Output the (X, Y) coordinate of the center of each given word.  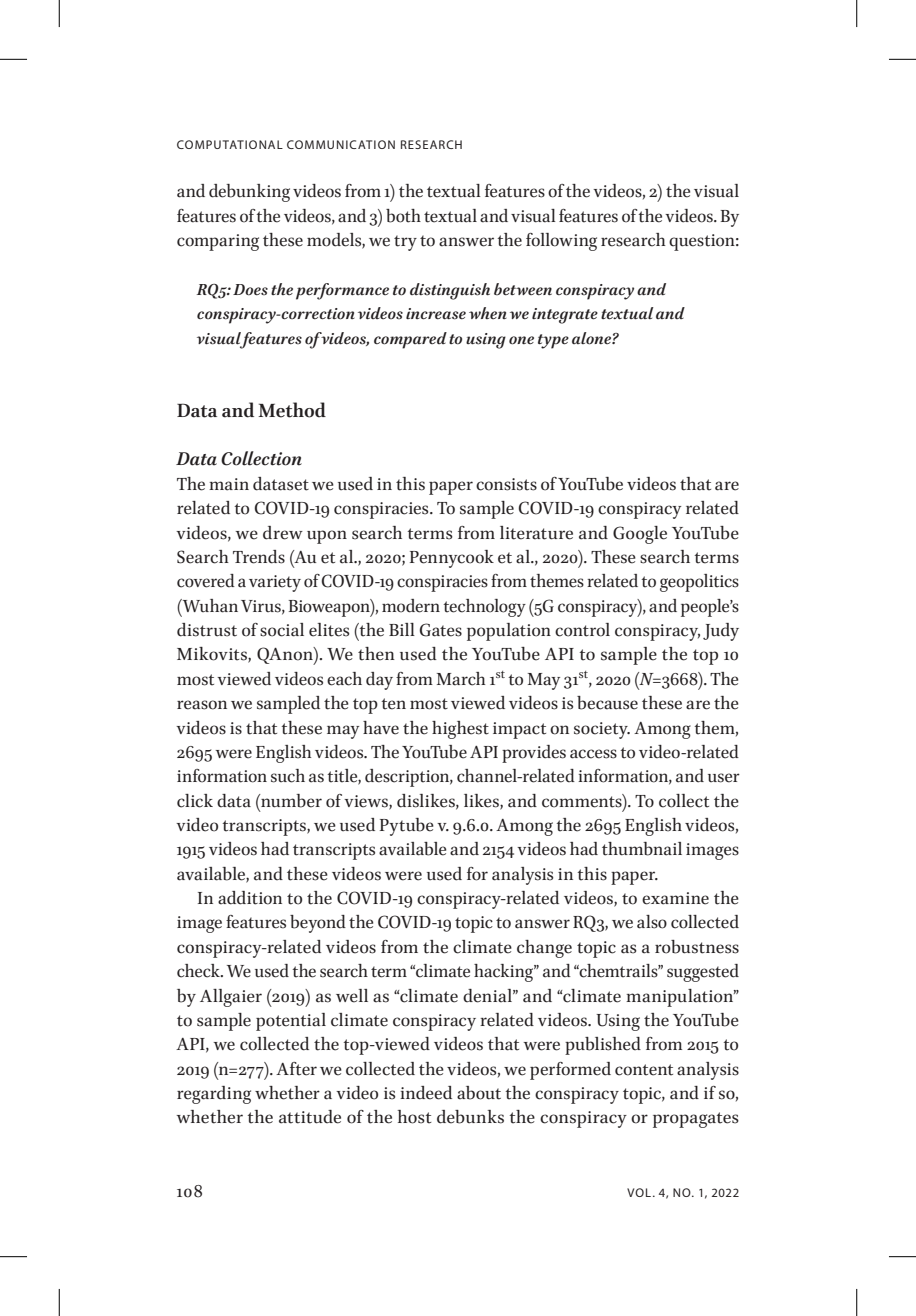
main (229, 484)
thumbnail (642, 849)
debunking (249, 193)
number (290, 801)
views (367, 802)
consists (506, 484)
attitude (310, 1117)
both (403, 216)
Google (640, 535)
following (561, 242)
